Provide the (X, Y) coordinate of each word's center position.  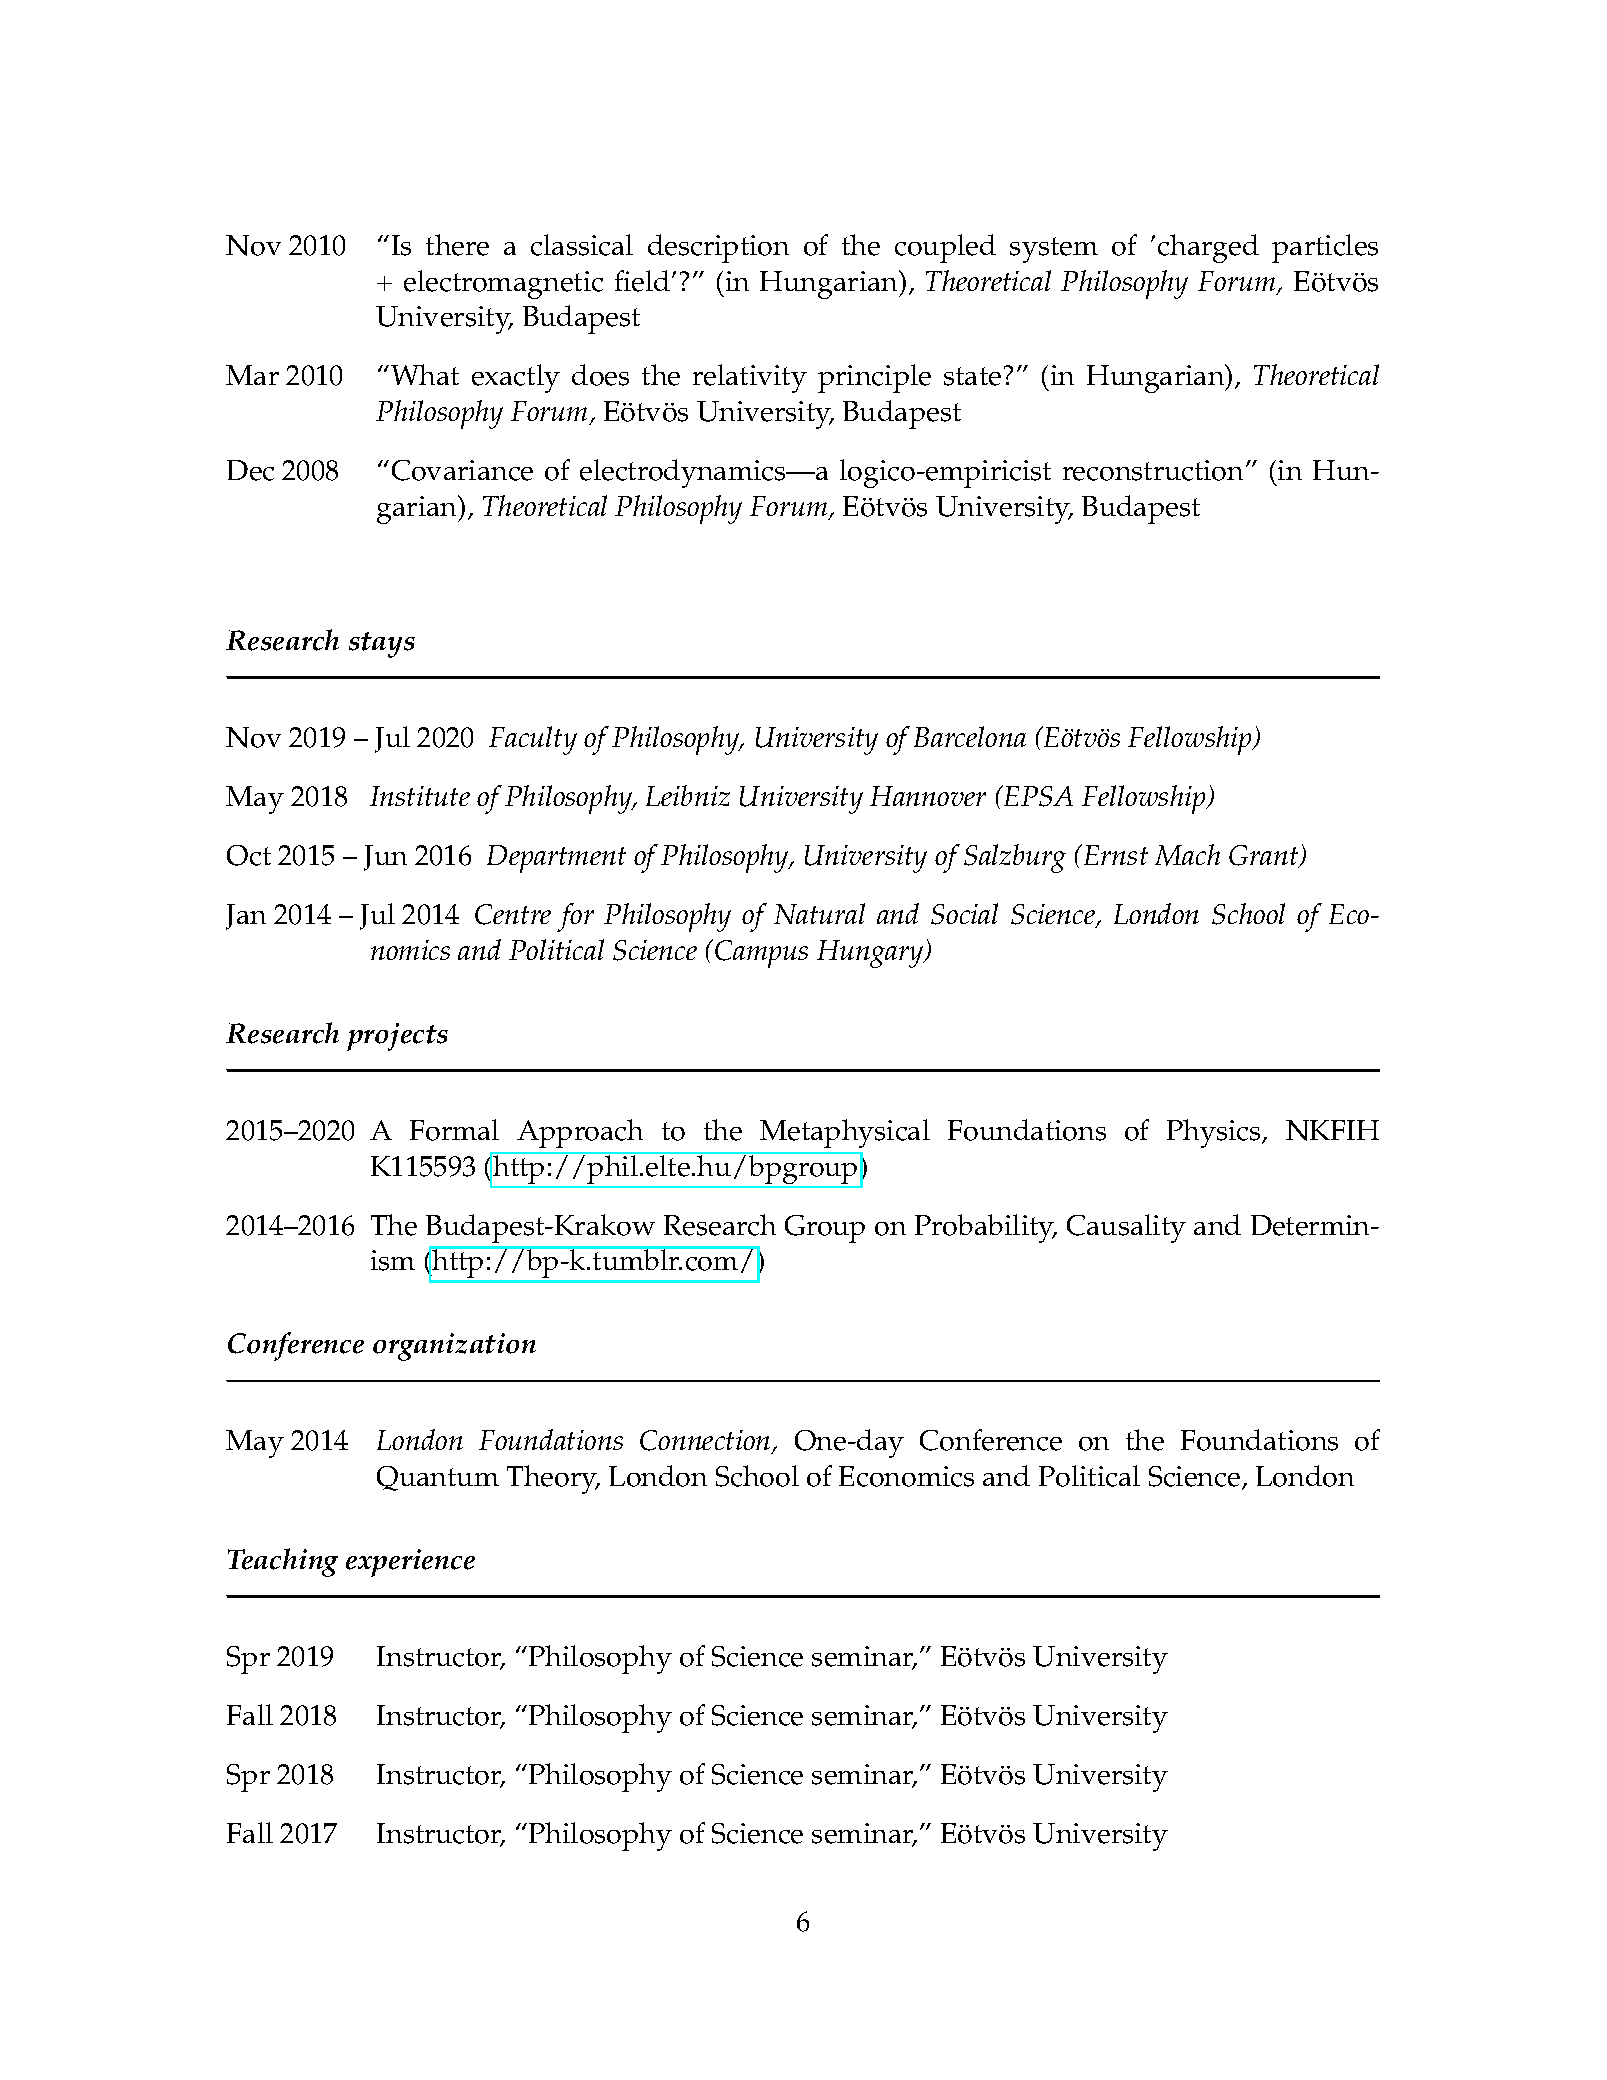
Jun (385, 858)
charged (1208, 248)
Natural (819, 913)
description (718, 248)
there (457, 245)
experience (410, 1563)
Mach (1187, 855)
